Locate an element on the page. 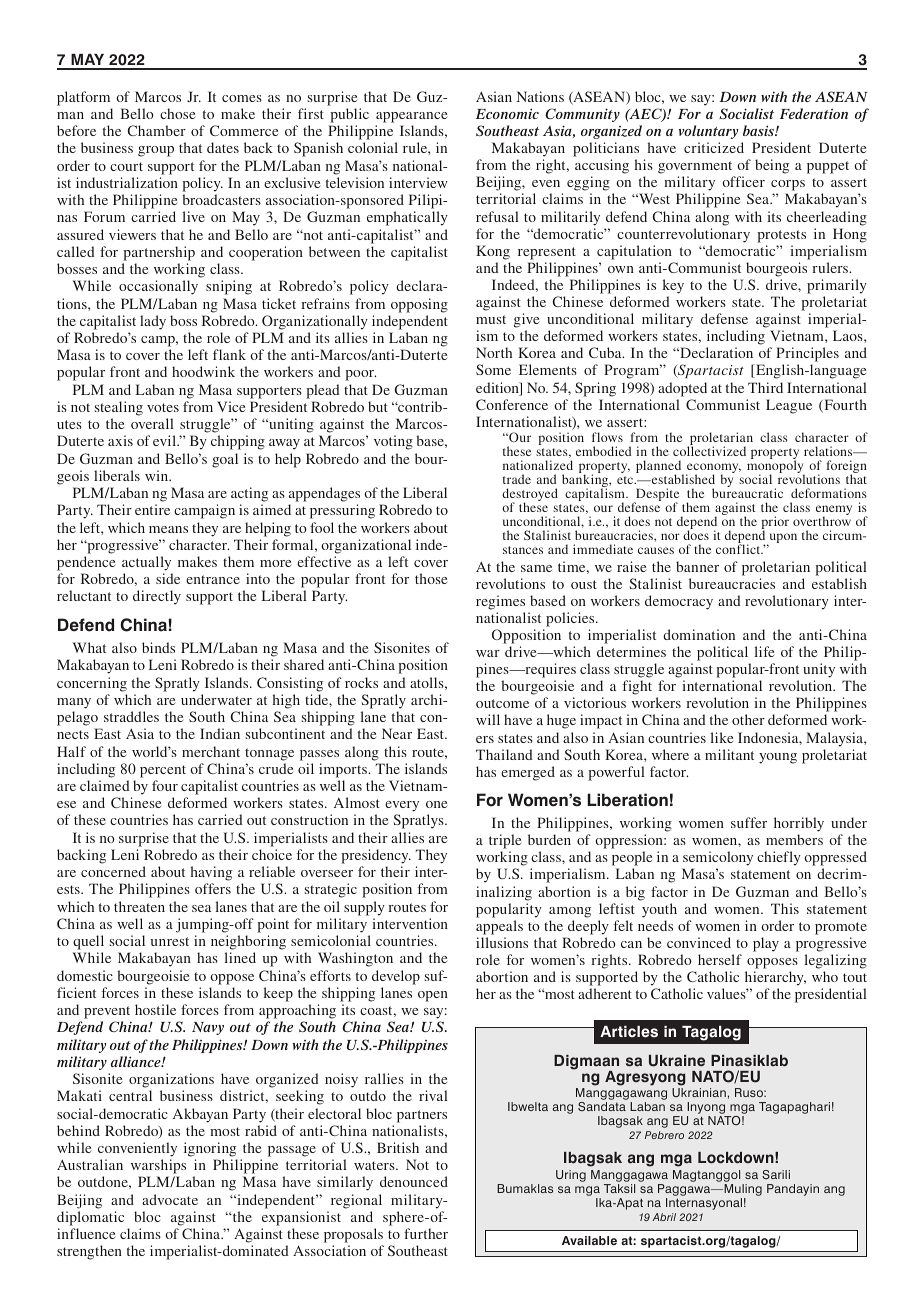  further is located at coordinates (426, 1233).
